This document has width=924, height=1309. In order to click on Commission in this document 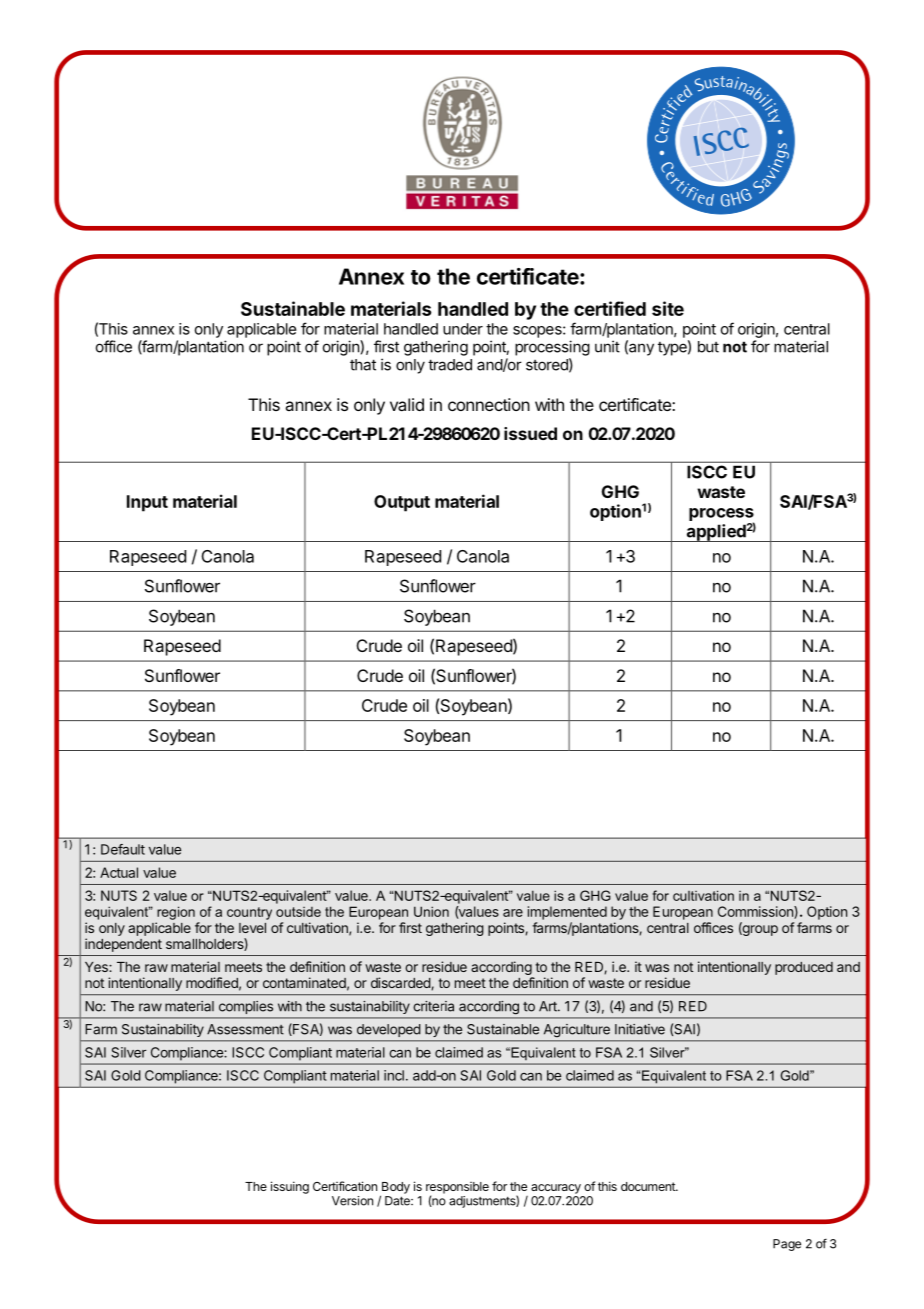, I will do `click(756, 912)`.
